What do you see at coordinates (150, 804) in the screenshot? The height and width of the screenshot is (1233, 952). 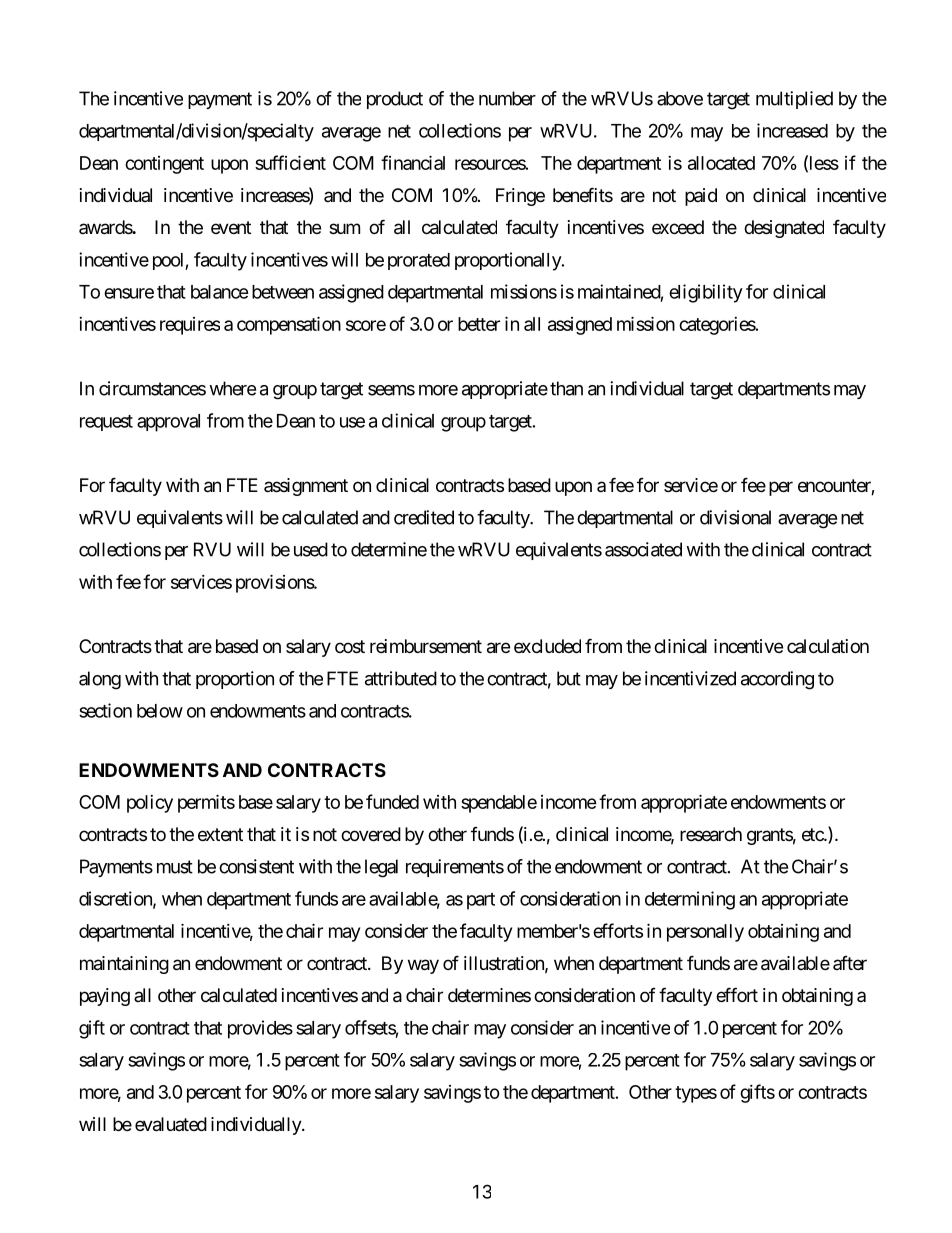 I see `policy` at bounding box center [150, 804].
